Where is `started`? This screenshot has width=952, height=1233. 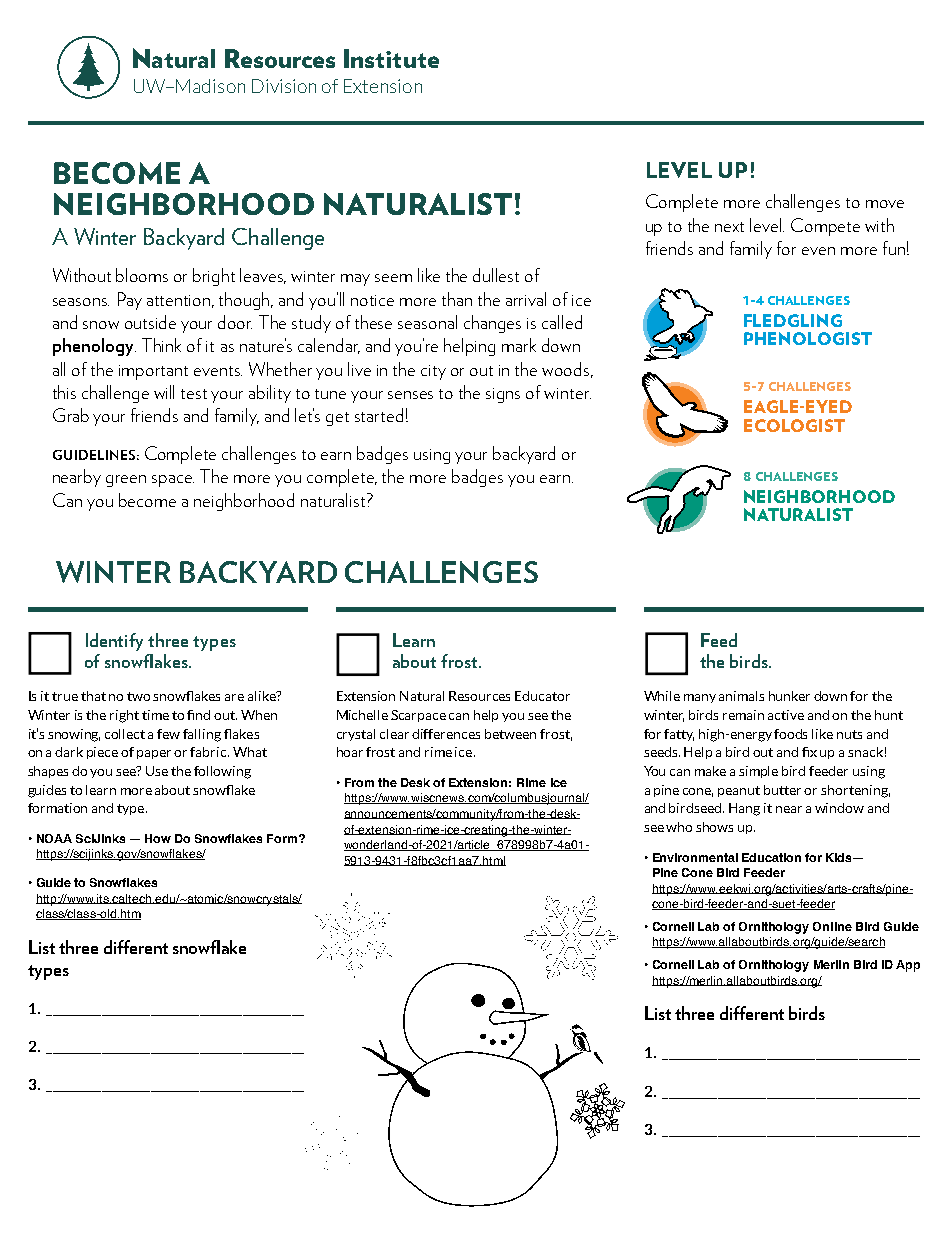 started is located at coordinates (379, 415).
